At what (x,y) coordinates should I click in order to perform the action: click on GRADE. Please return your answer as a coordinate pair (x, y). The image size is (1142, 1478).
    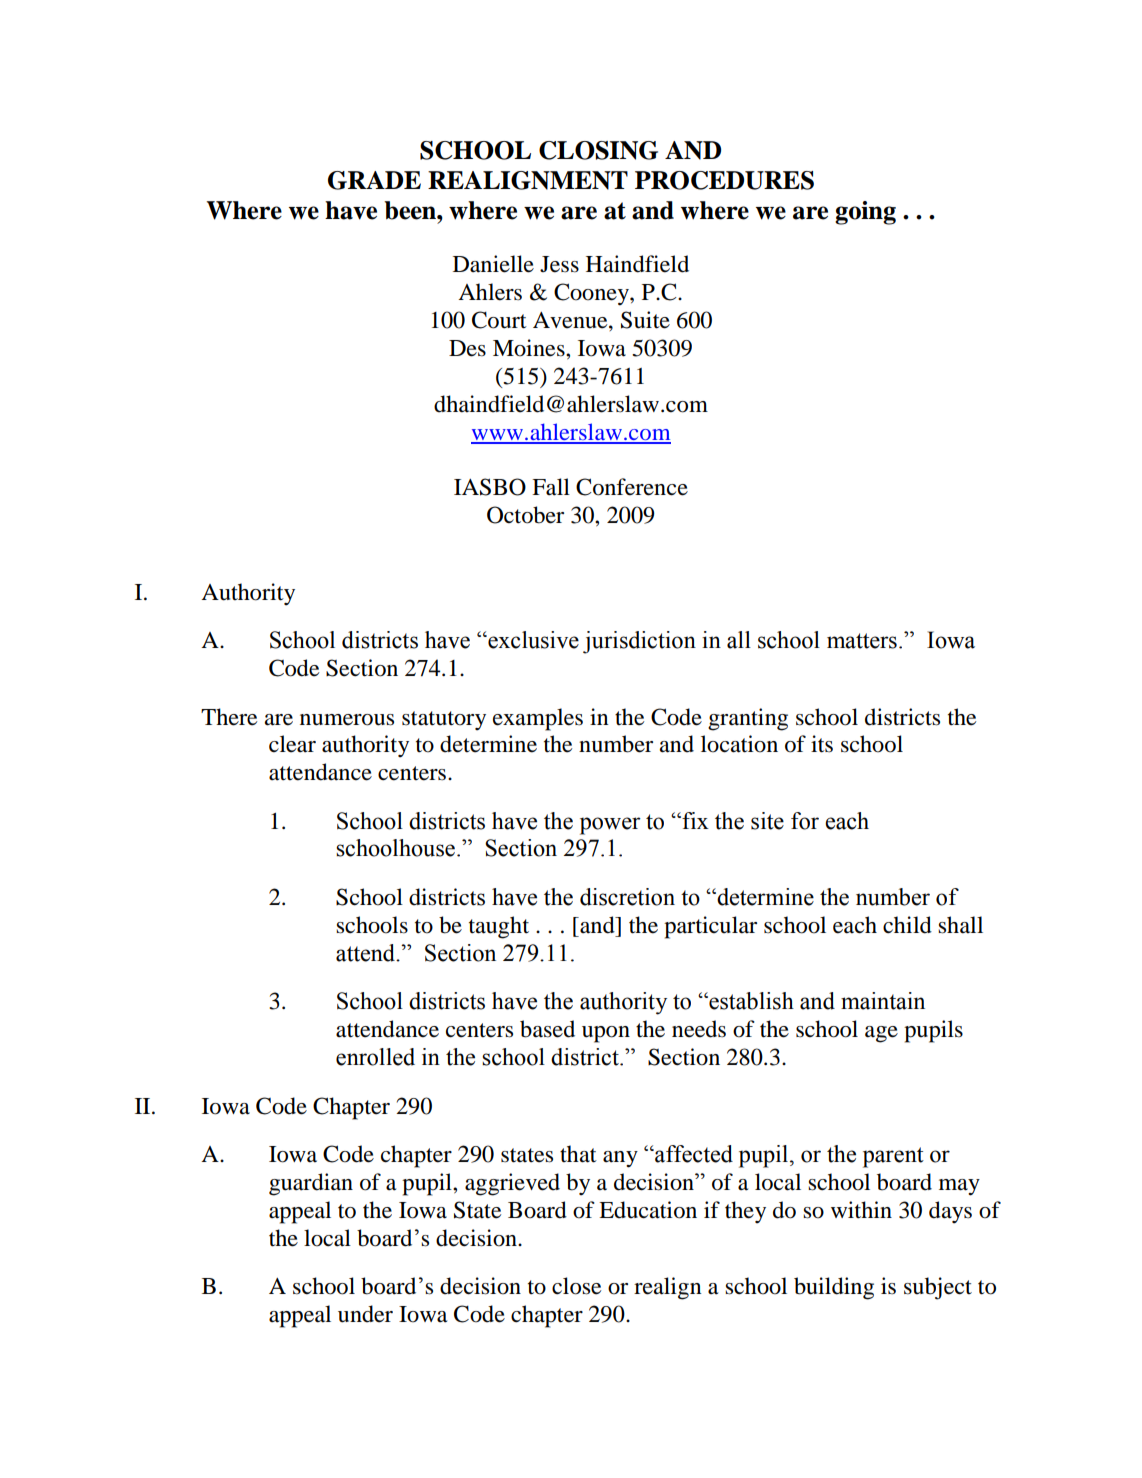
    Looking at the image, I should click on (374, 180).
